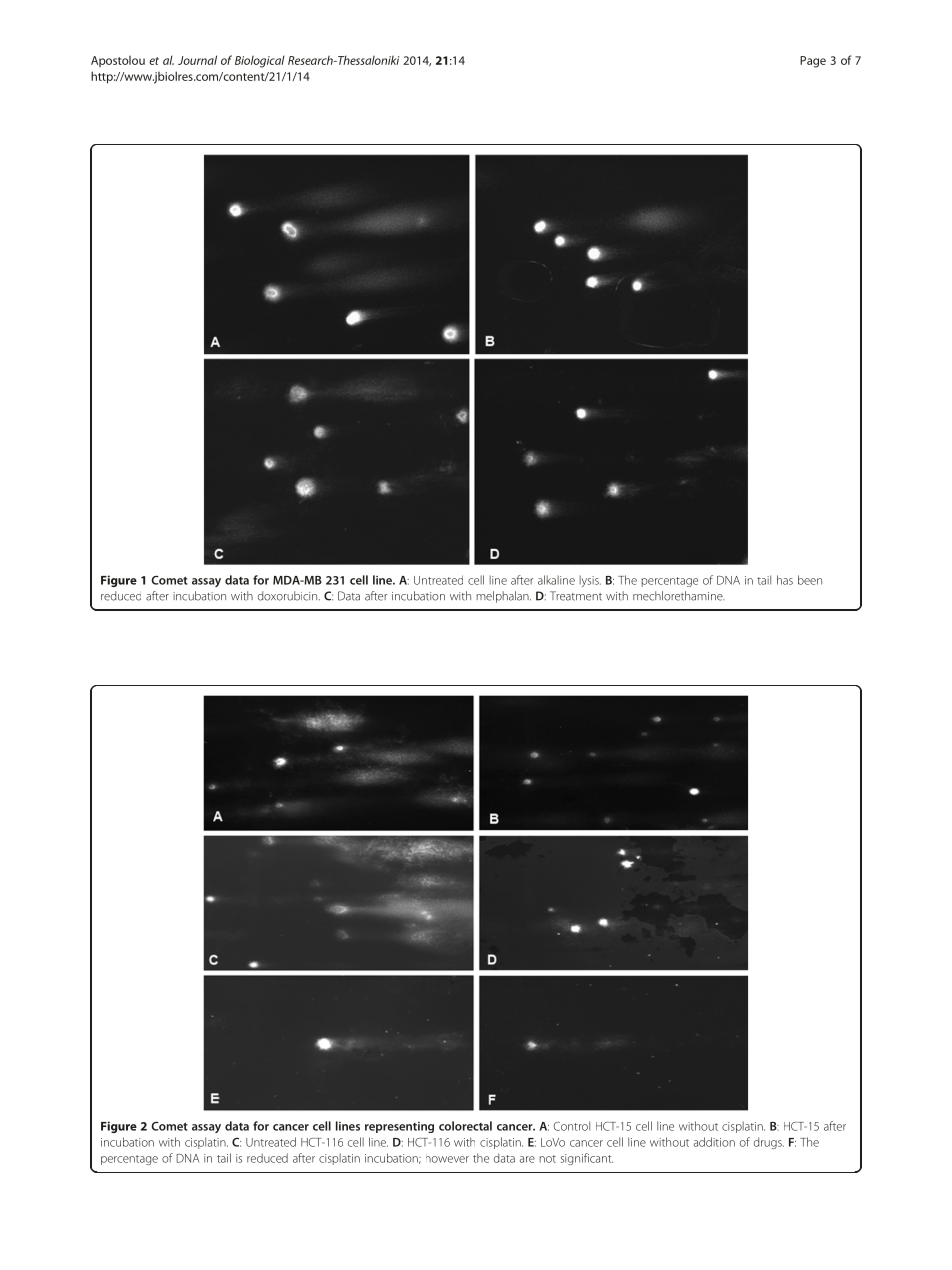  What do you see at coordinates (260, 61) in the image?
I see `Biological` at bounding box center [260, 61].
